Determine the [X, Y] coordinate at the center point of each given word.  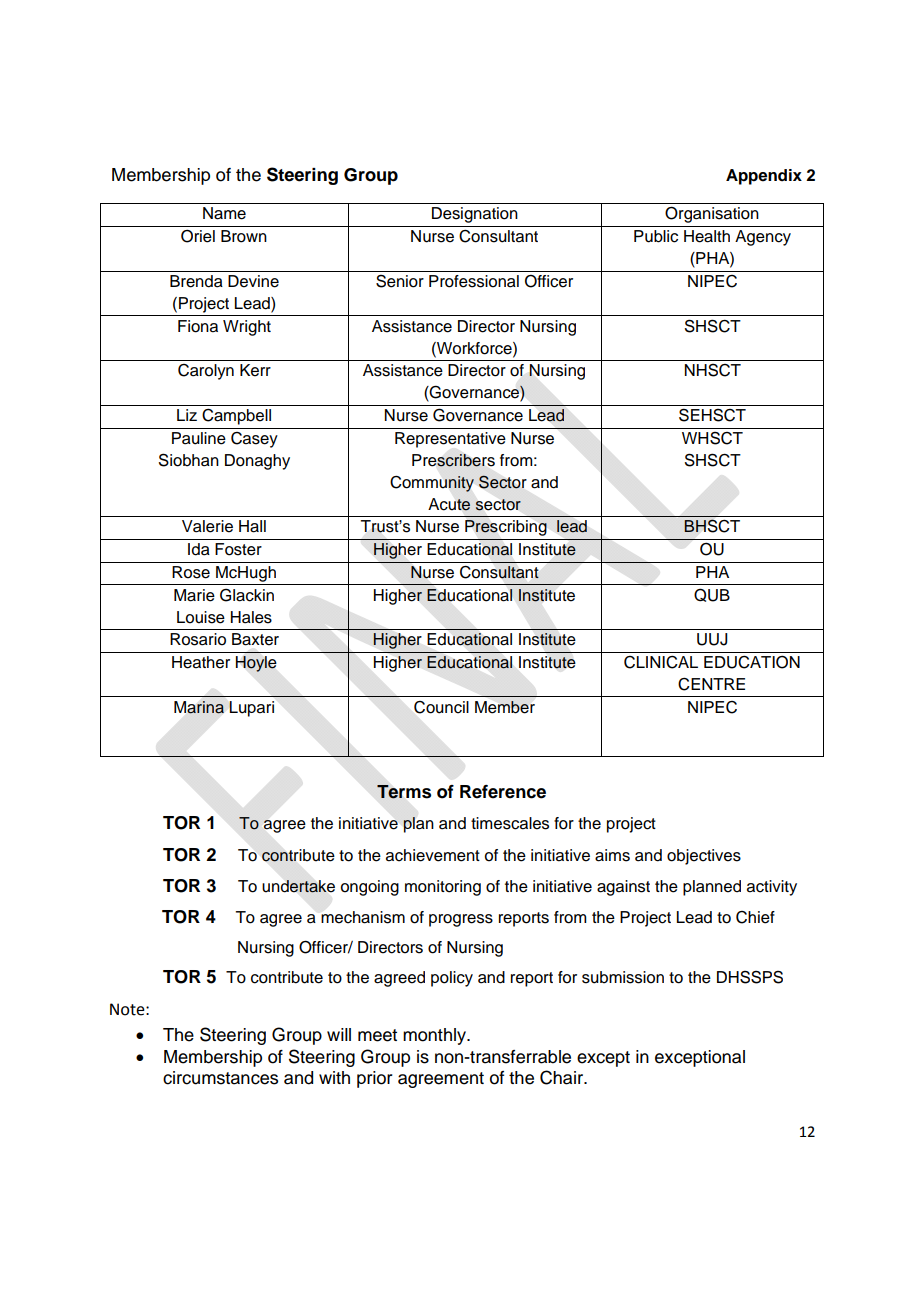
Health [707, 236]
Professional [474, 281]
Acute [449, 504]
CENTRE [711, 684]
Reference [503, 792]
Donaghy [257, 462]
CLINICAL [661, 662]
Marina [199, 707]
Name [224, 213]
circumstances [220, 1078]
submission [623, 977]
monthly [436, 1036]
